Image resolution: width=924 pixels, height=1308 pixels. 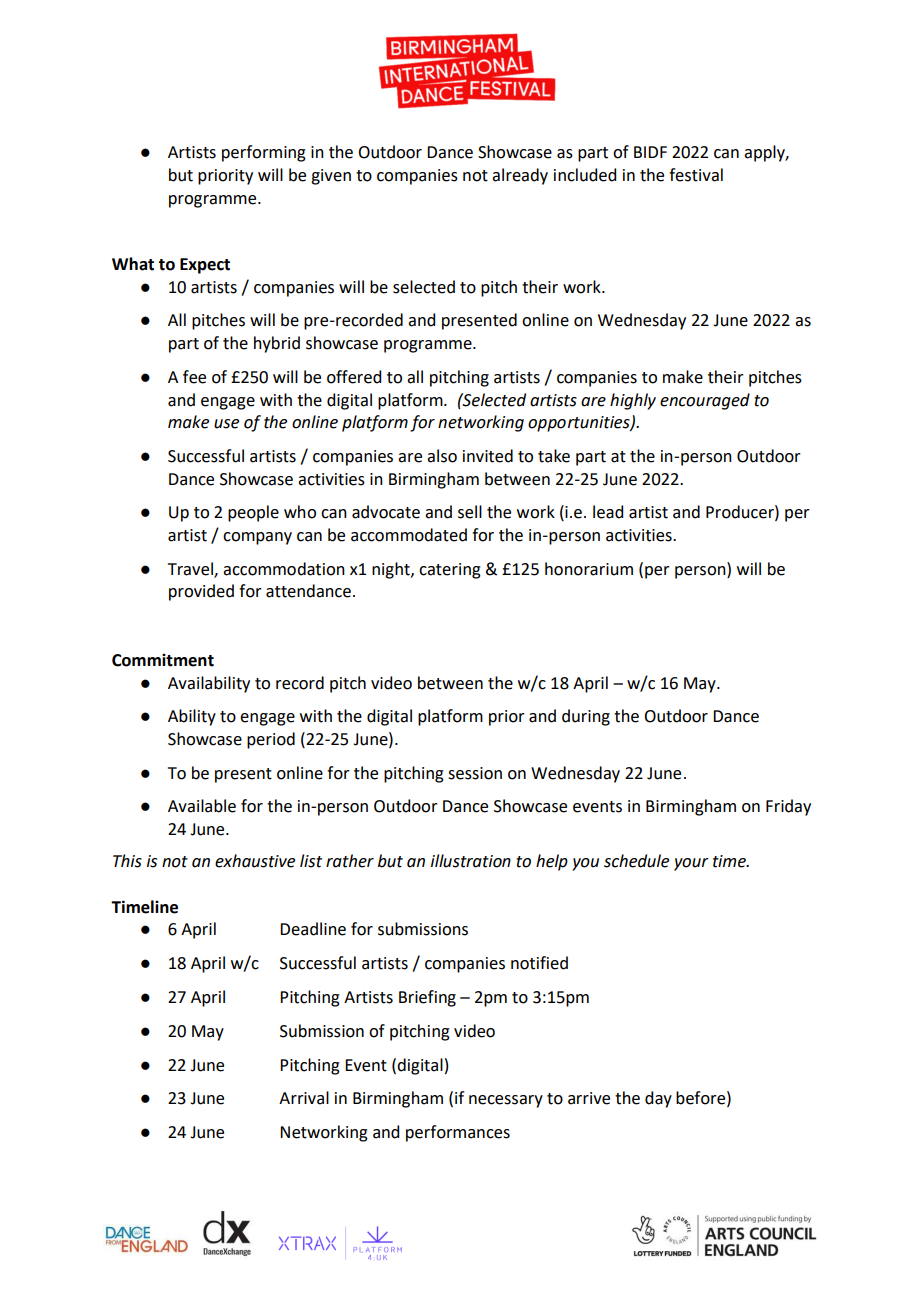 I want to click on performing, so click(x=264, y=153).
